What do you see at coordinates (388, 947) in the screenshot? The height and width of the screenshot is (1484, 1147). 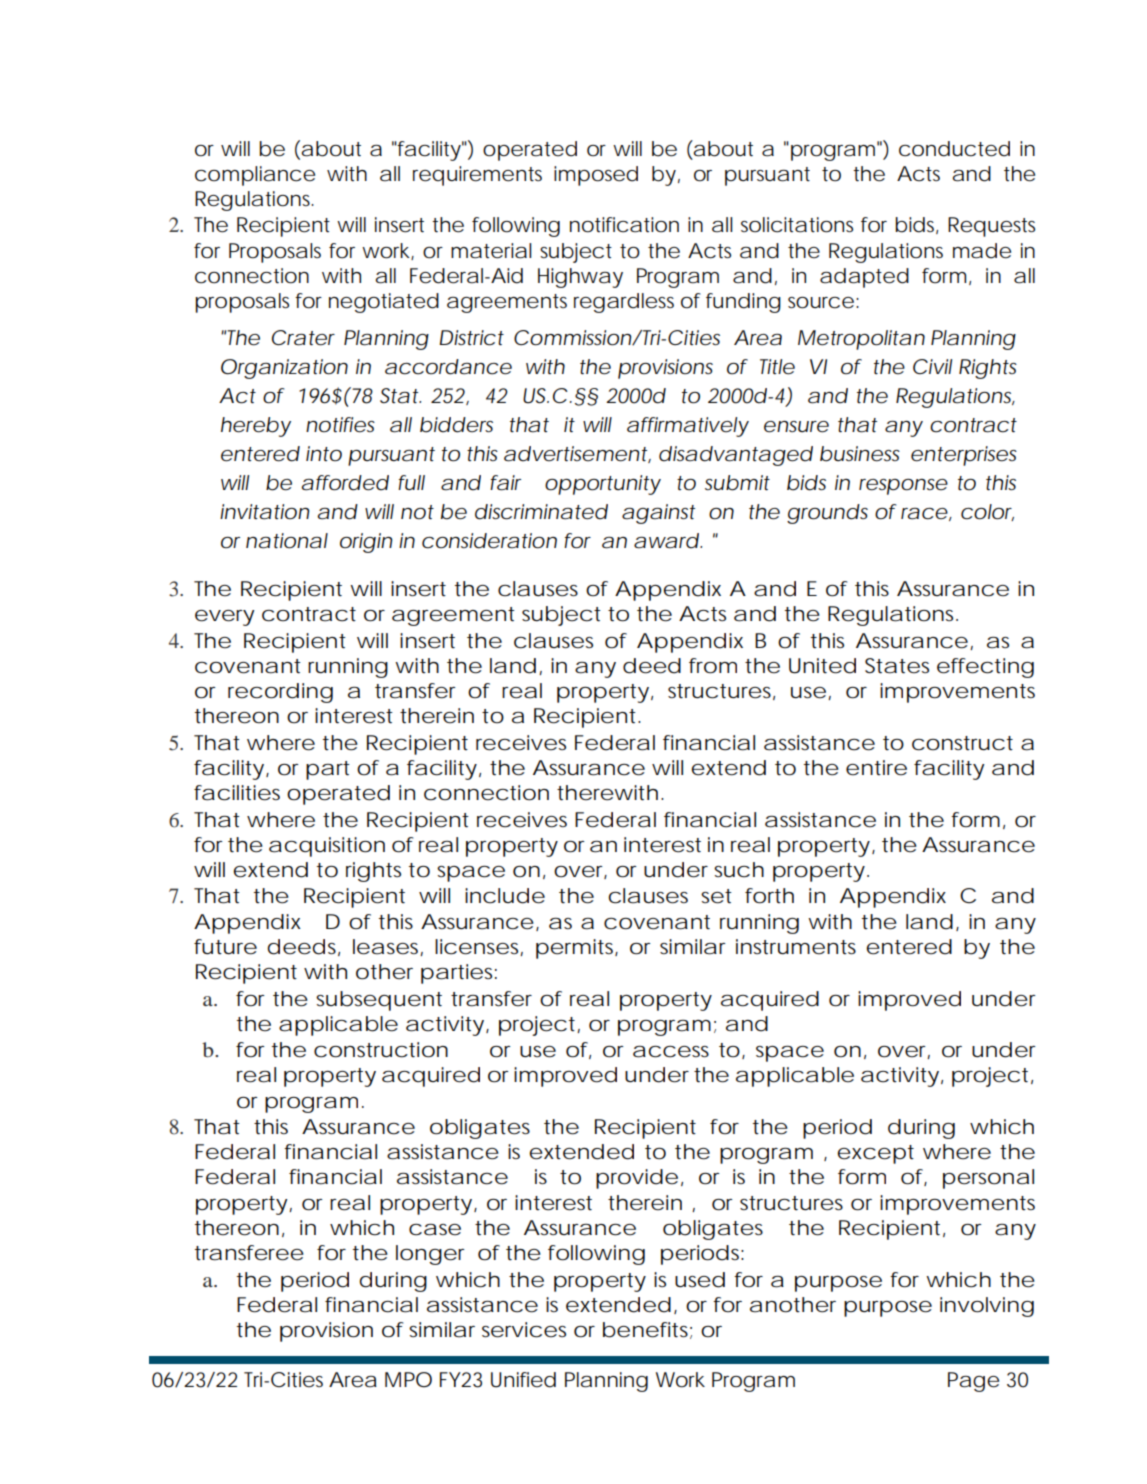 I see `leases` at bounding box center [388, 947].
